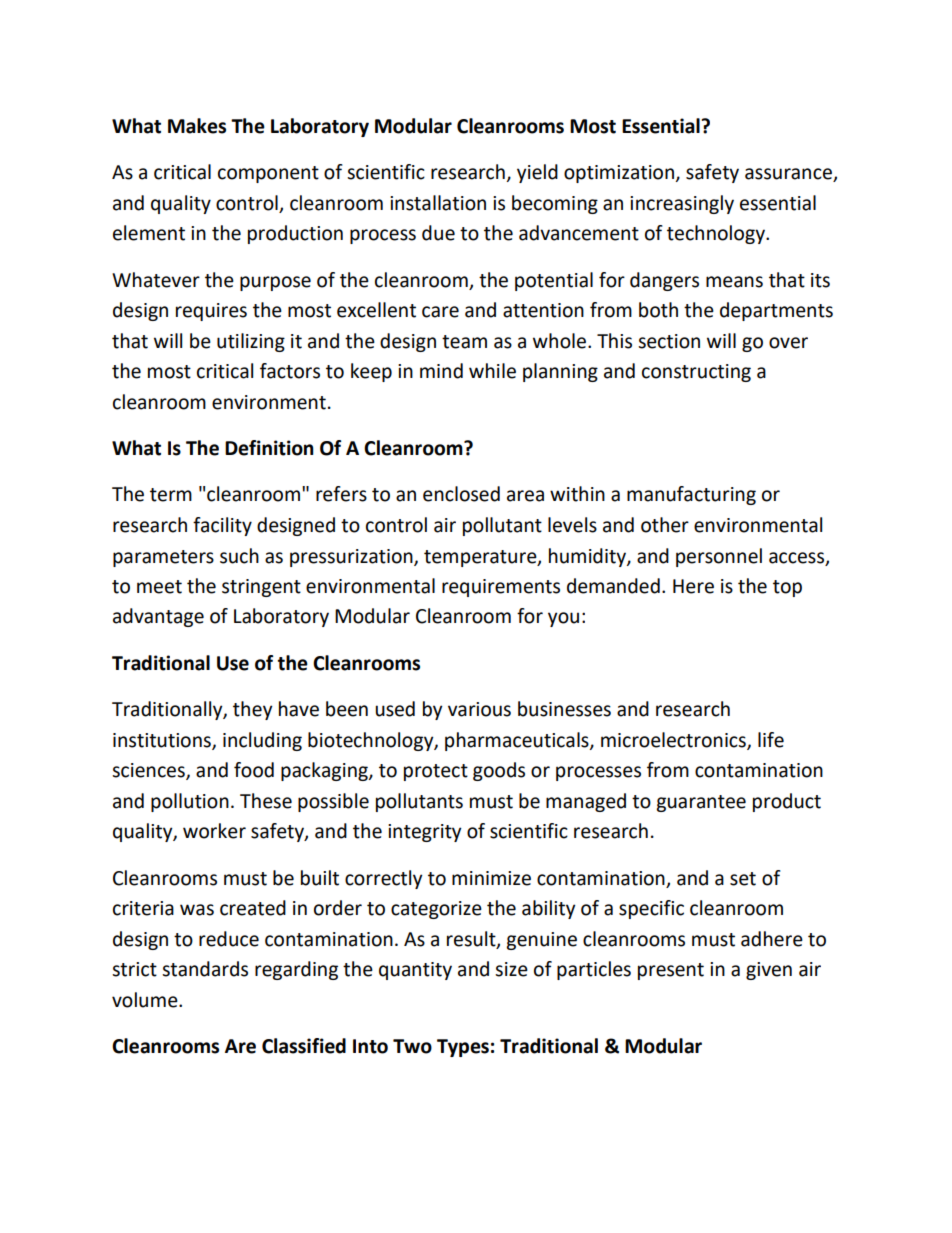  Describe the element at coordinates (537, 173) in the screenshot. I see `yield` at that location.
